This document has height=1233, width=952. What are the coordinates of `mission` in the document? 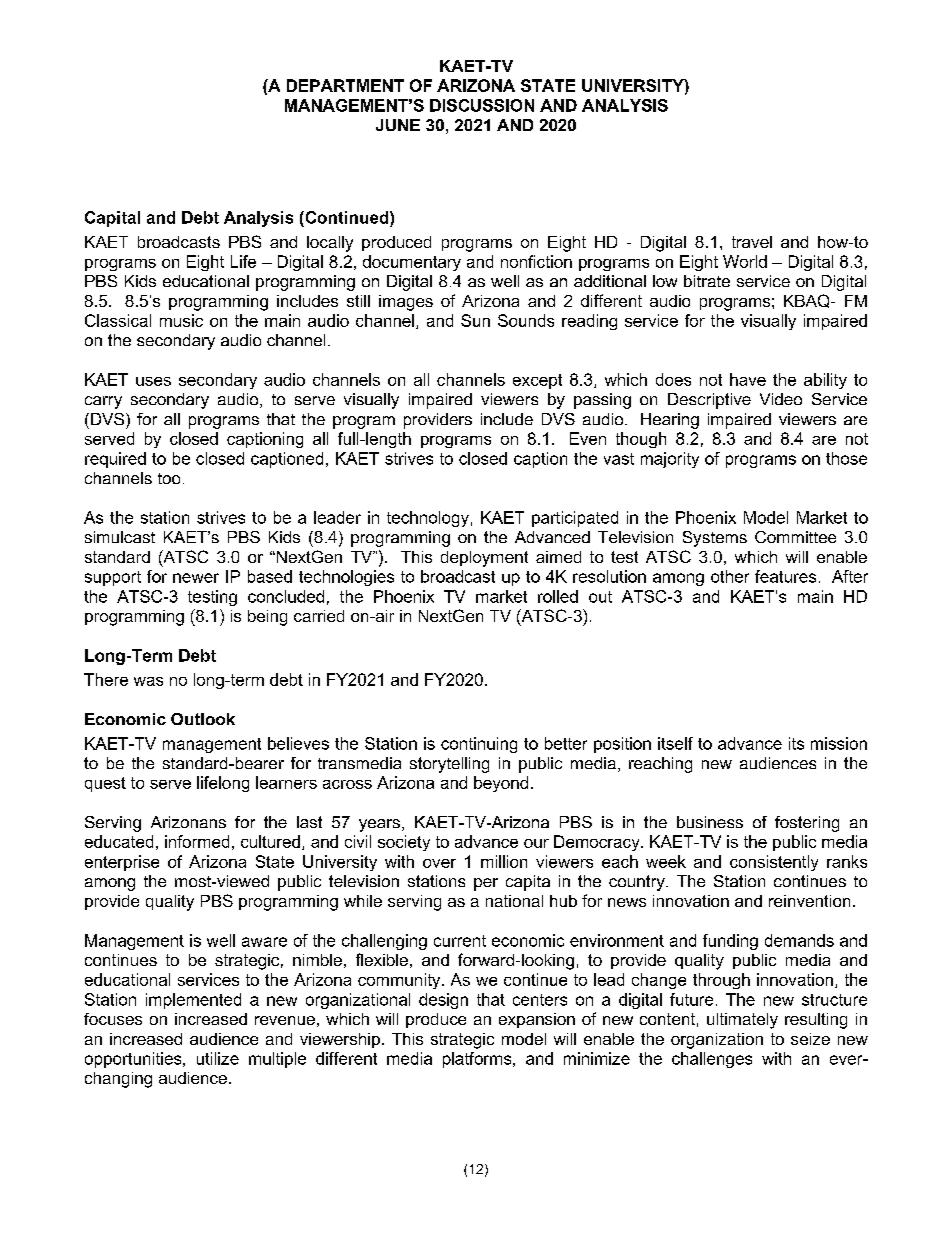 It's located at (839, 743).
